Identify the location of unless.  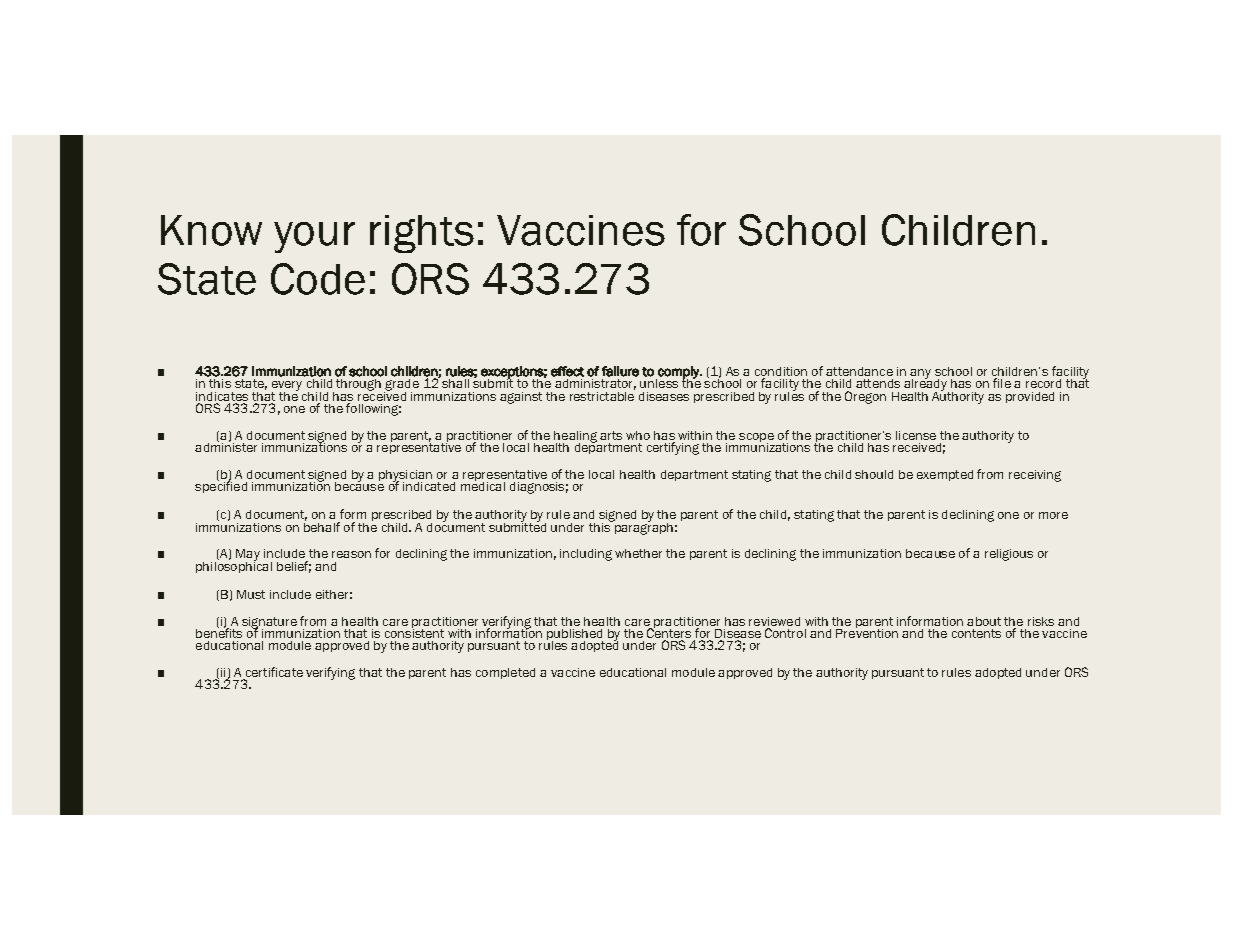
(659, 383).
